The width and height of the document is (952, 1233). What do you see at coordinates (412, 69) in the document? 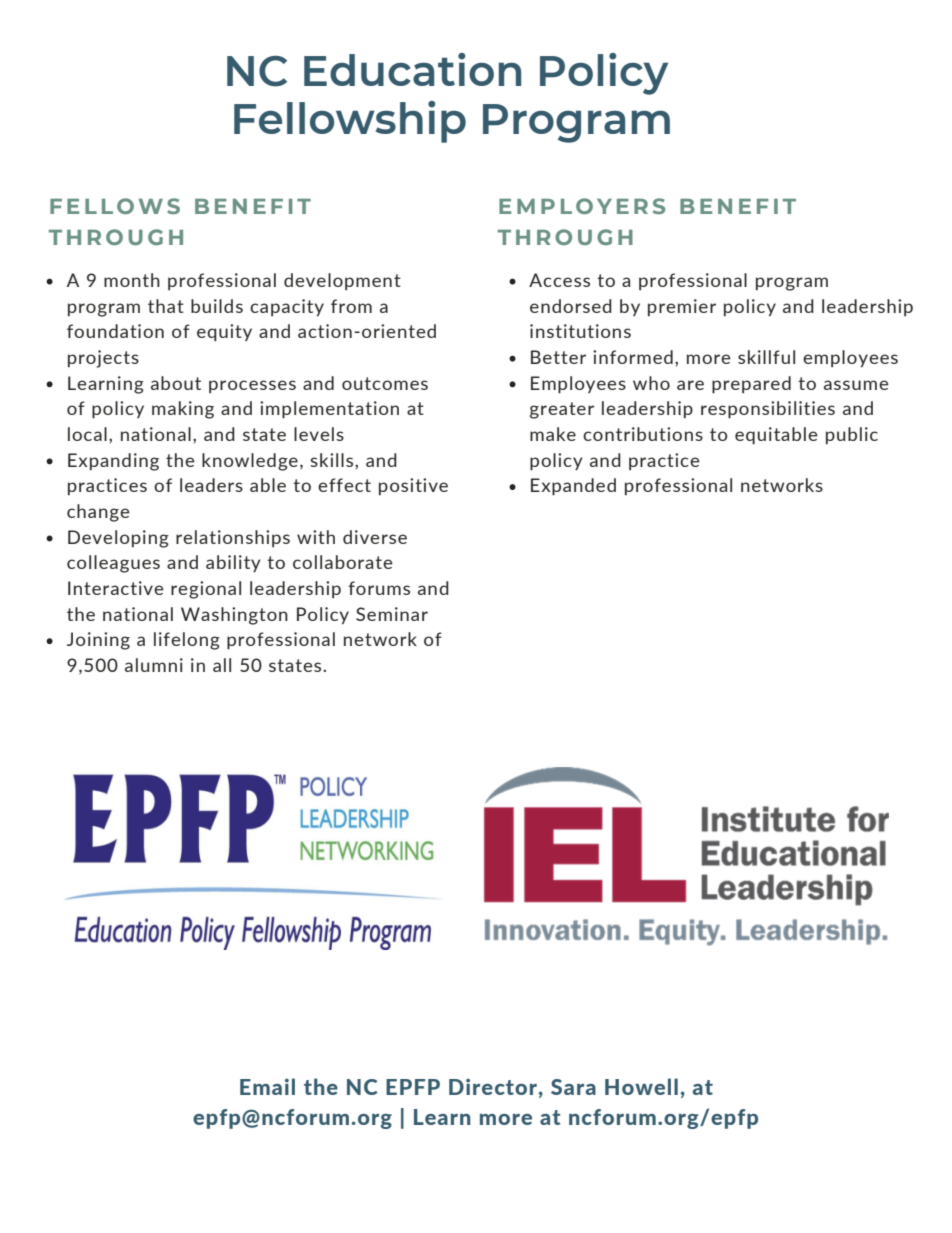
I see `Education` at bounding box center [412, 69].
